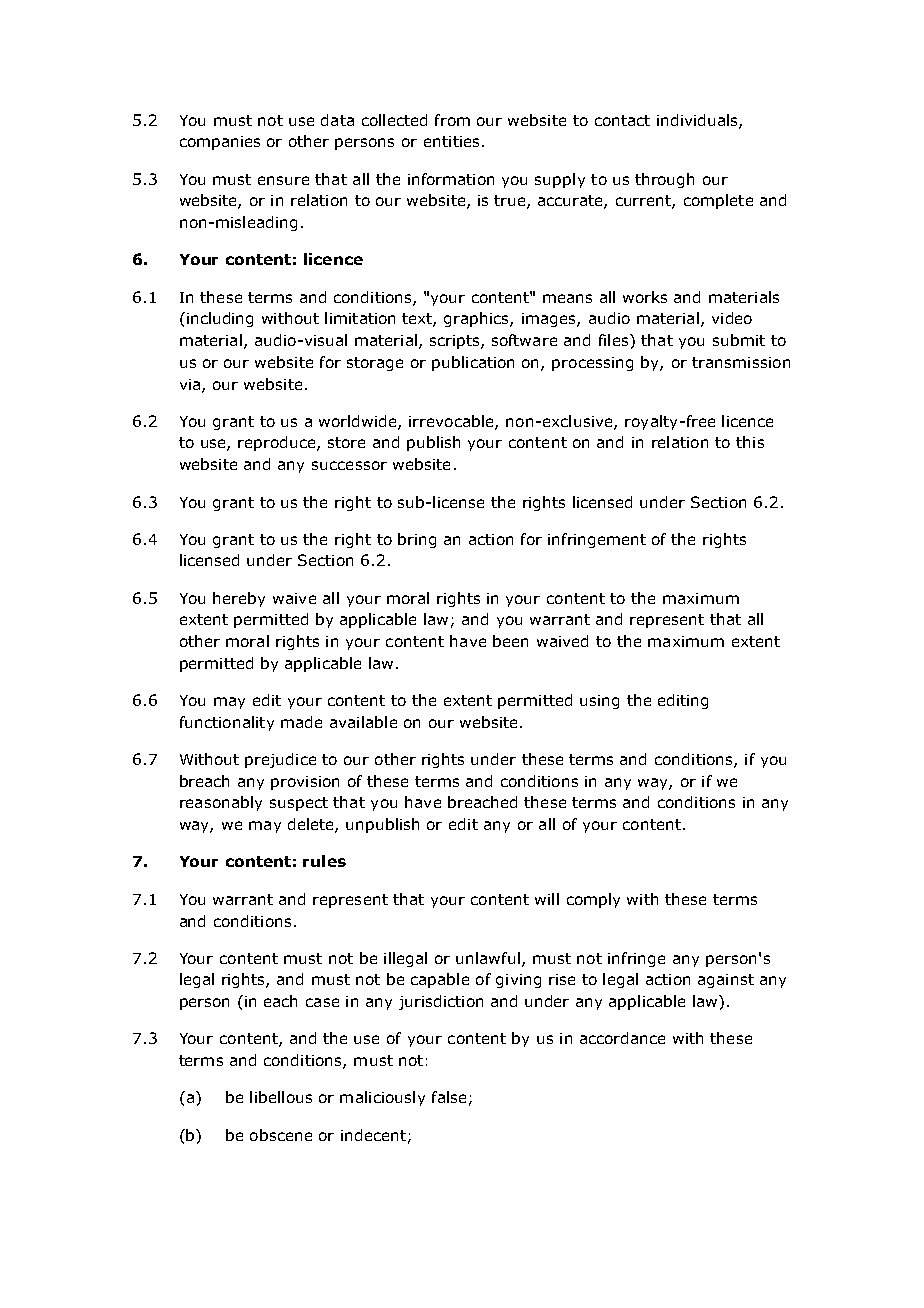  Describe the element at coordinates (664, 180) in the screenshot. I see `through` at that location.
